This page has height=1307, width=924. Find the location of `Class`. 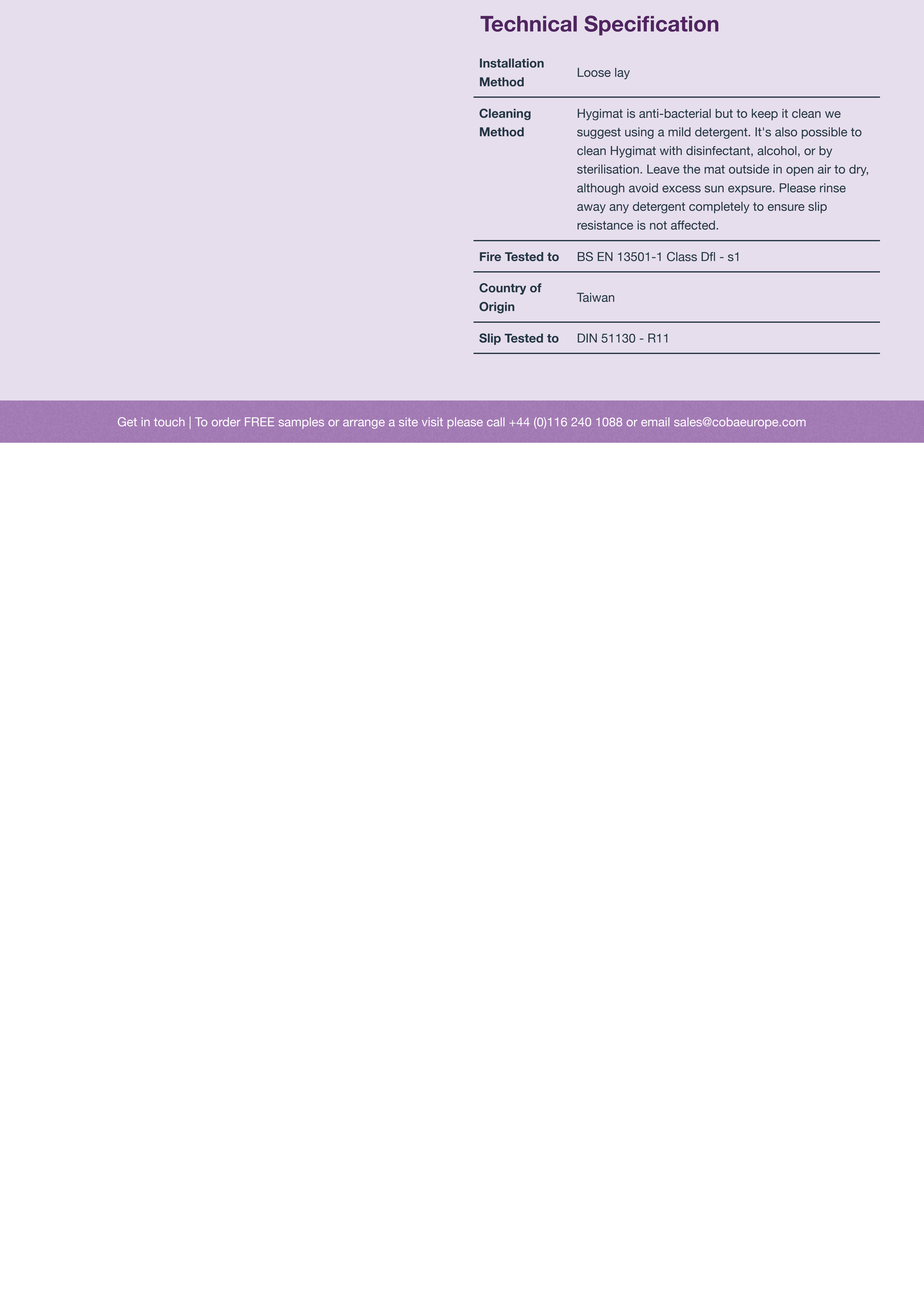

Class is located at coordinates (682, 256).
